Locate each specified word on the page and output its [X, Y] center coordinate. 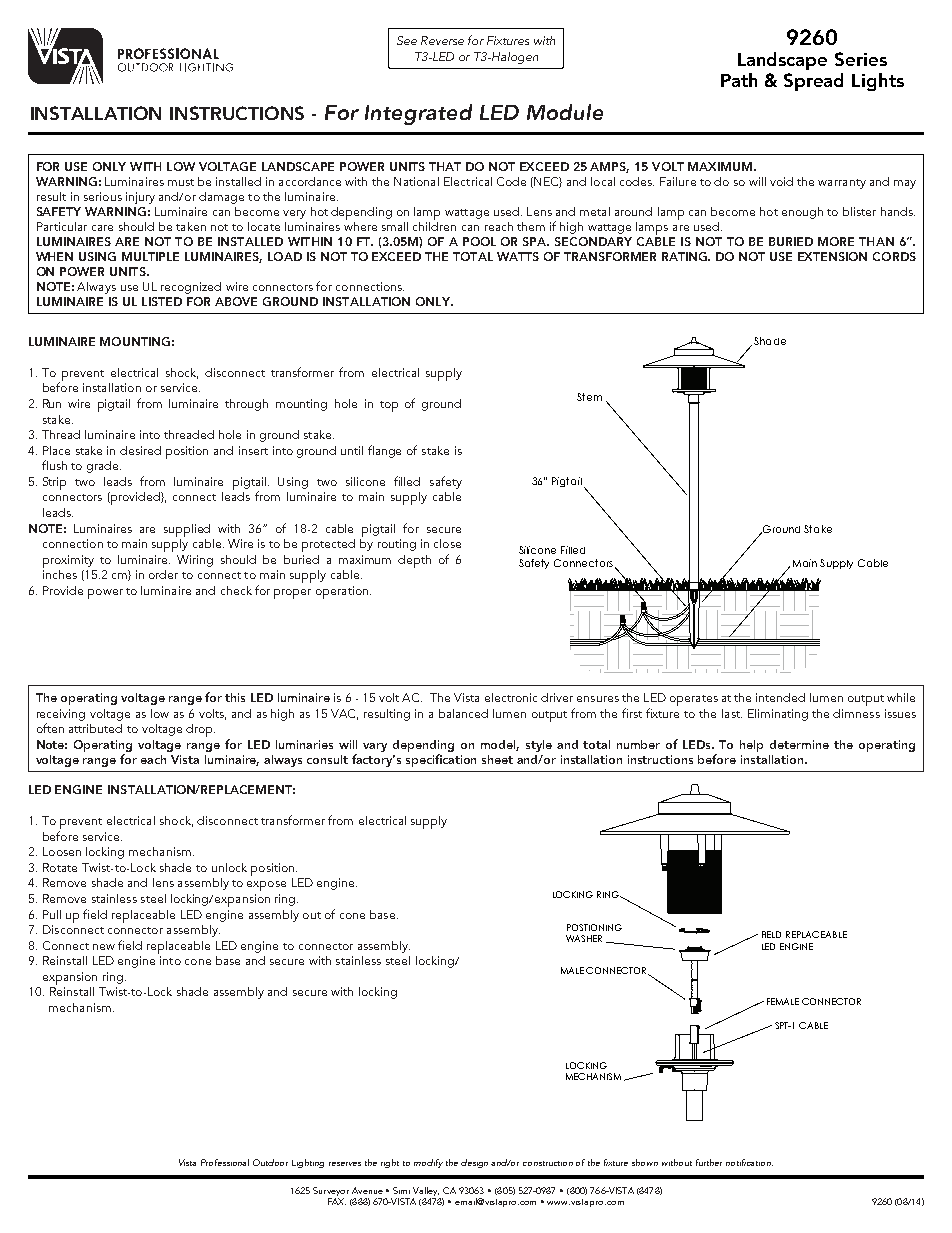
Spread [813, 82]
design [474, 1163]
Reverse [442, 40]
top [389, 406]
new [104, 947]
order [163, 574]
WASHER [584, 938]
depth [414, 561]
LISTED [162, 301]
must [181, 182]
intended [780, 697]
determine [799, 744]
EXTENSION [832, 256]
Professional [225, 1162]
